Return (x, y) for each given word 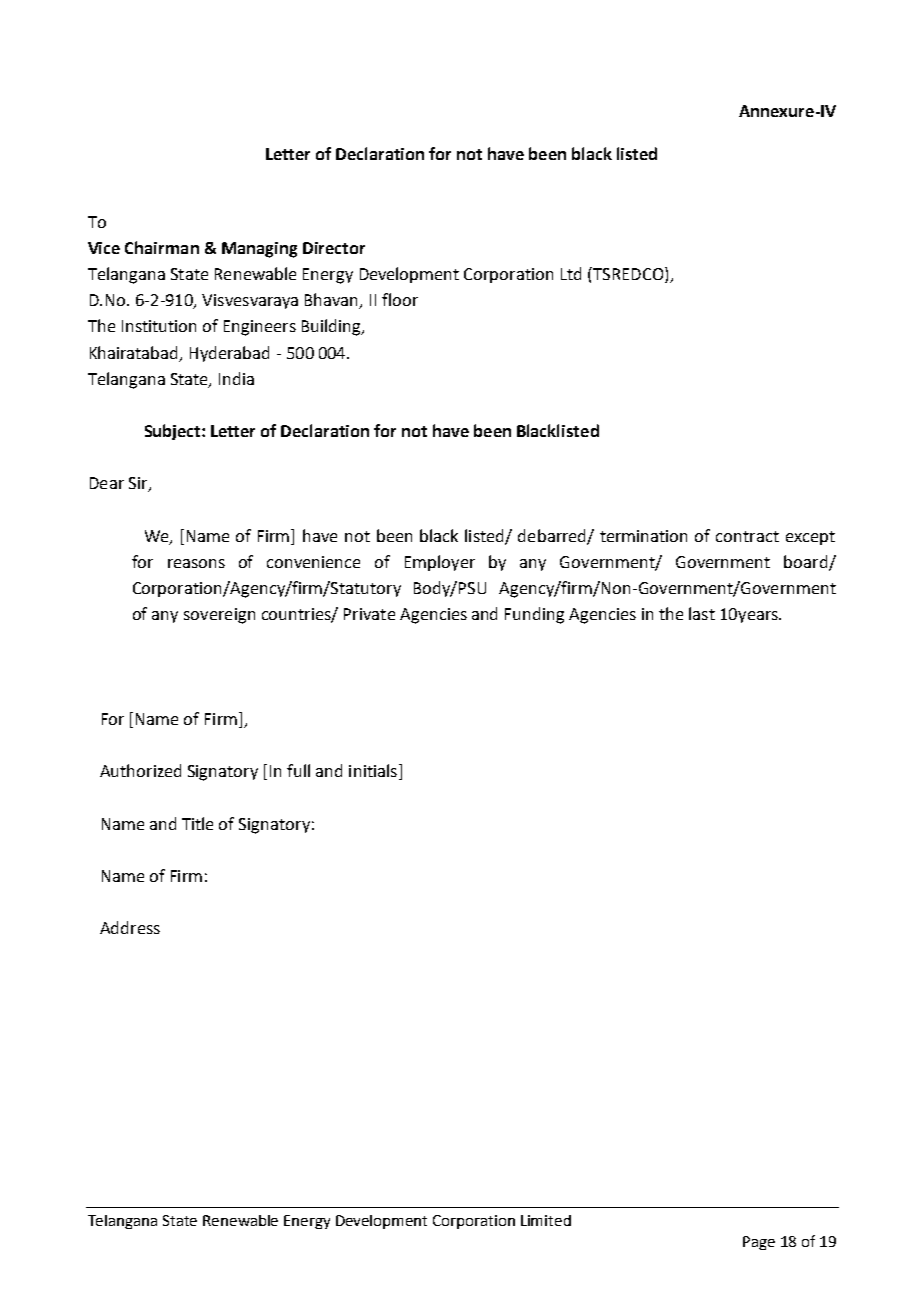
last (702, 613)
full (298, 770)
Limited (546, 1220)
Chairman (162, 247)
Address (130, 927)
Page (759, 1243)
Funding (534, 615)
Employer (440, 563)
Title (197, 823)
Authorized (140, 770)
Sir (139, 484)
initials (373, 770)
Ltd (571, 273)
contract (747, 536)
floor (400, 299)
